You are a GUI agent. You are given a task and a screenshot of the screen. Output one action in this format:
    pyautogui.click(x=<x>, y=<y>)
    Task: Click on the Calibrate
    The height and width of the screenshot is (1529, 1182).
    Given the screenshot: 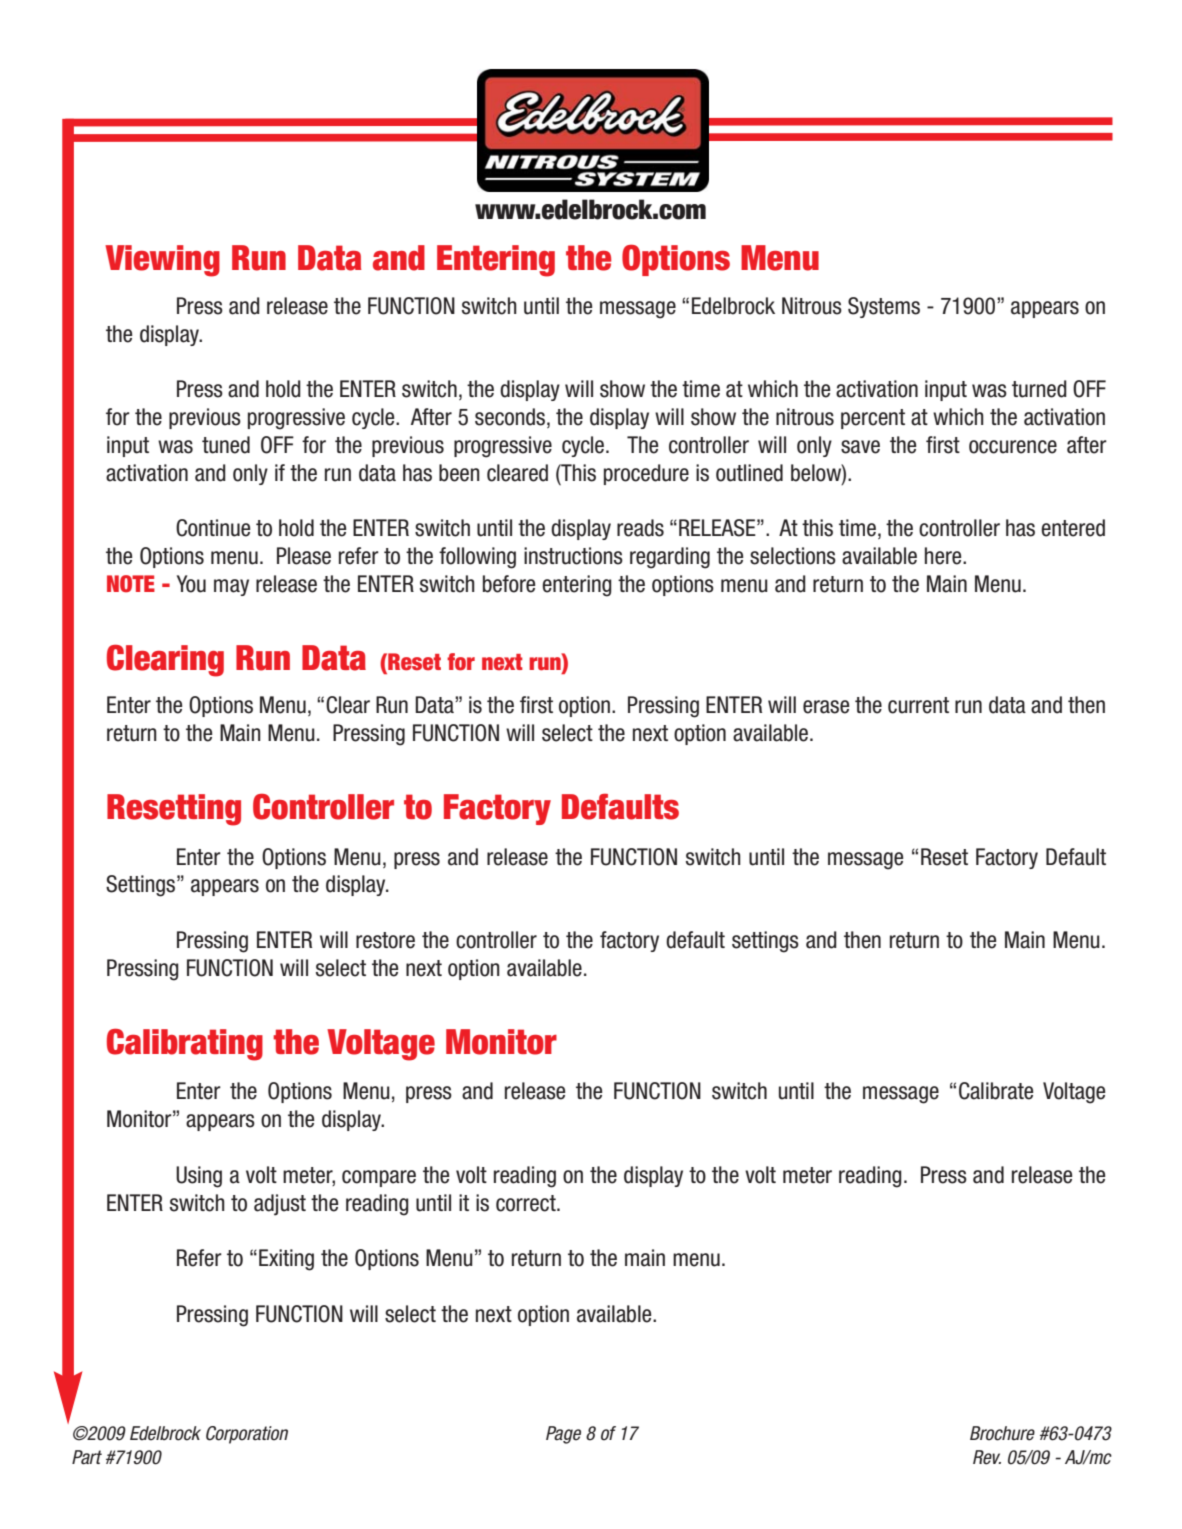 What is the action you would take?
    pyautogui.click(x=996, y=1091)
